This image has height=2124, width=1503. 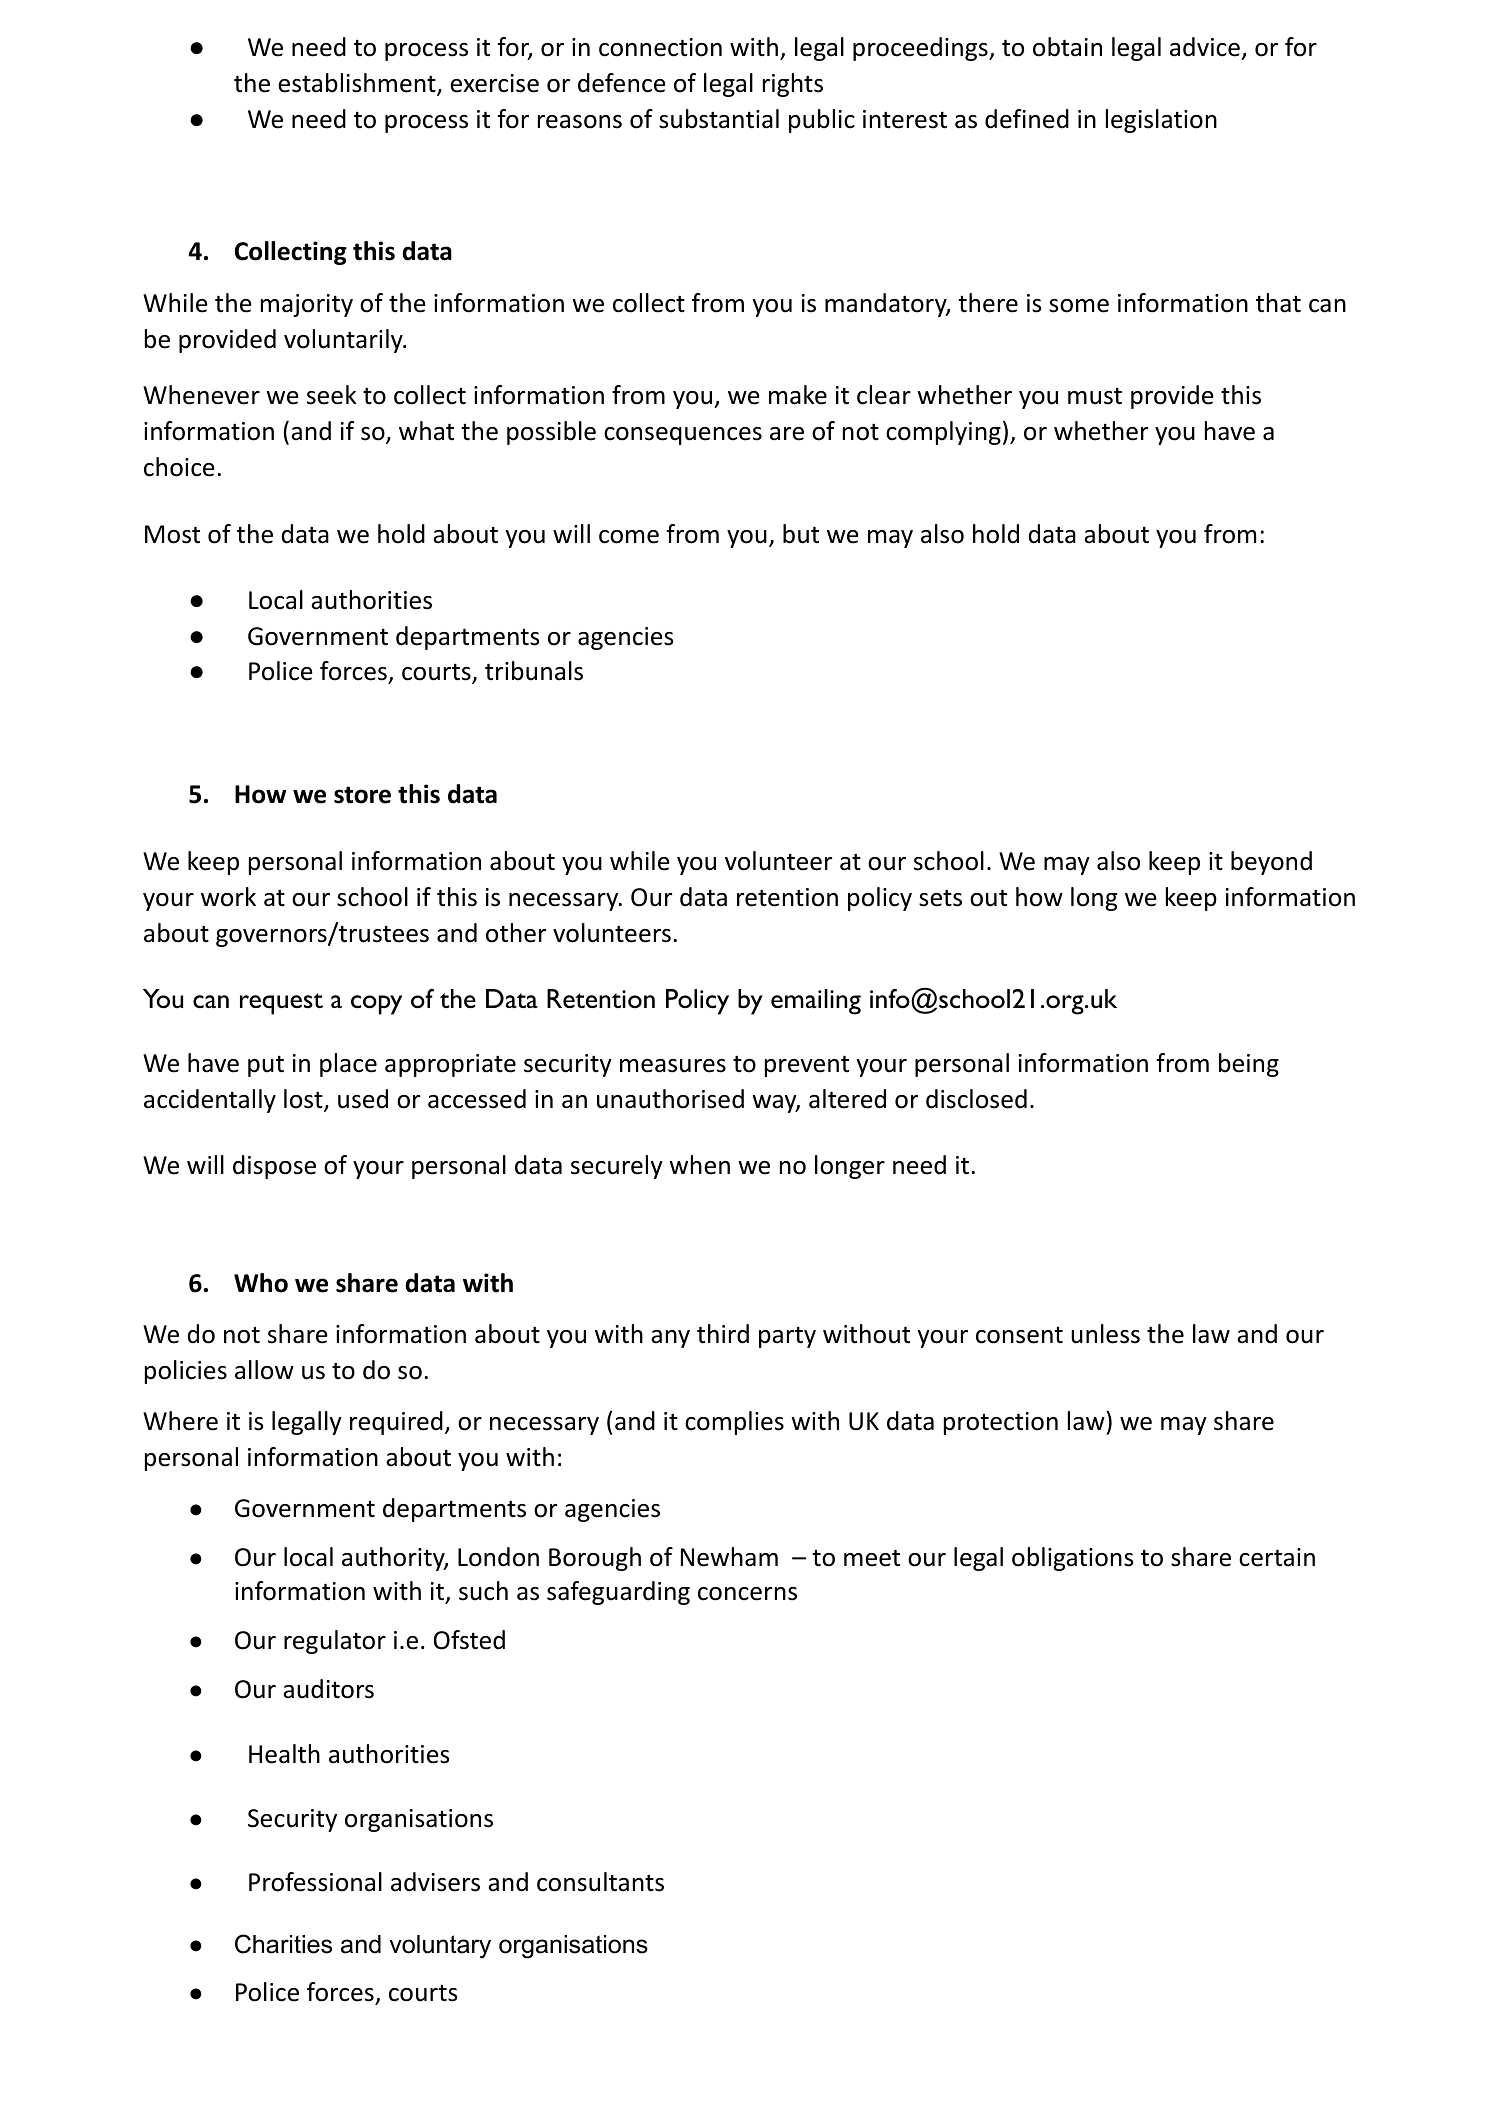 I want to click on establishment, so click(x=358, y=84).
